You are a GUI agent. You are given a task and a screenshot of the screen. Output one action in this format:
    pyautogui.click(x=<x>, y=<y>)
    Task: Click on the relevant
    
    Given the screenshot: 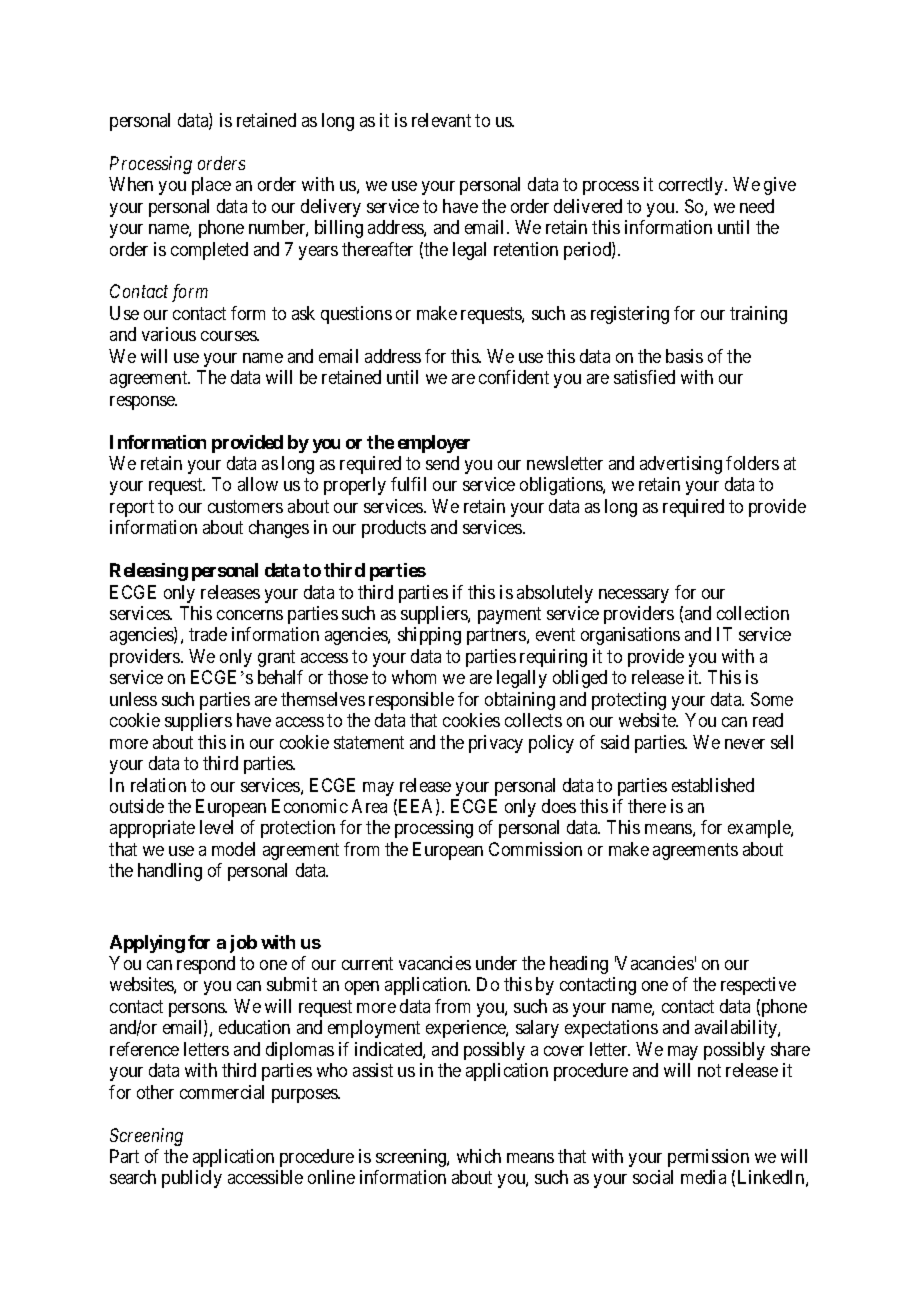 What is the action you would take?
    pyautogui.click(x=441, y=120)
